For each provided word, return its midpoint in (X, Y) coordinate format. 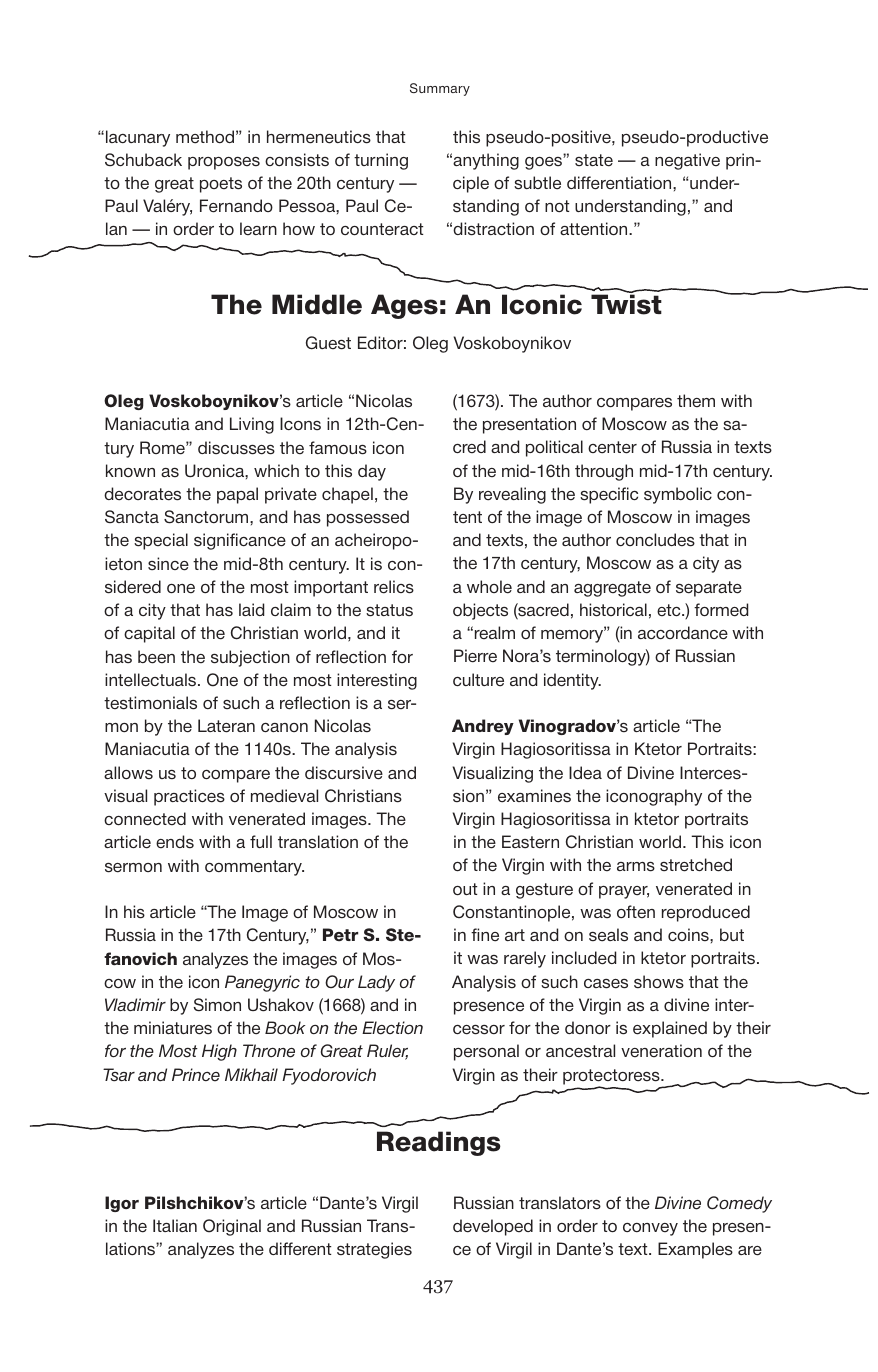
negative (687, 161)
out (465, 889)
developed (493, 1227)
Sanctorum (207, 517)
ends (175, 841)
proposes (224, 163)
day (372, 472)
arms (636, 867)
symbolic (678, 495)
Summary (440, 89)
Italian (175, 1225)
